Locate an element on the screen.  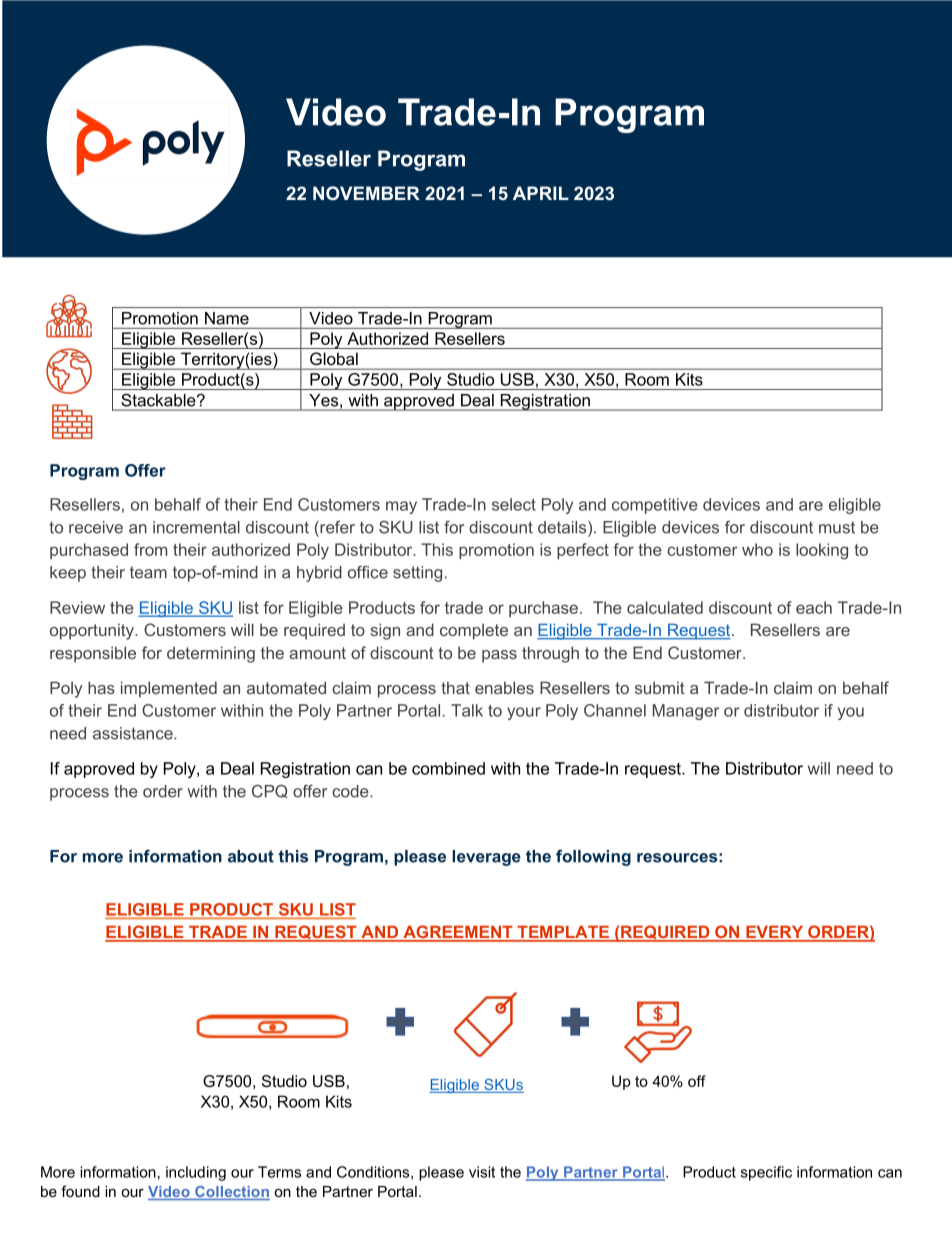
visit is located at coordinates (482, 1172).
